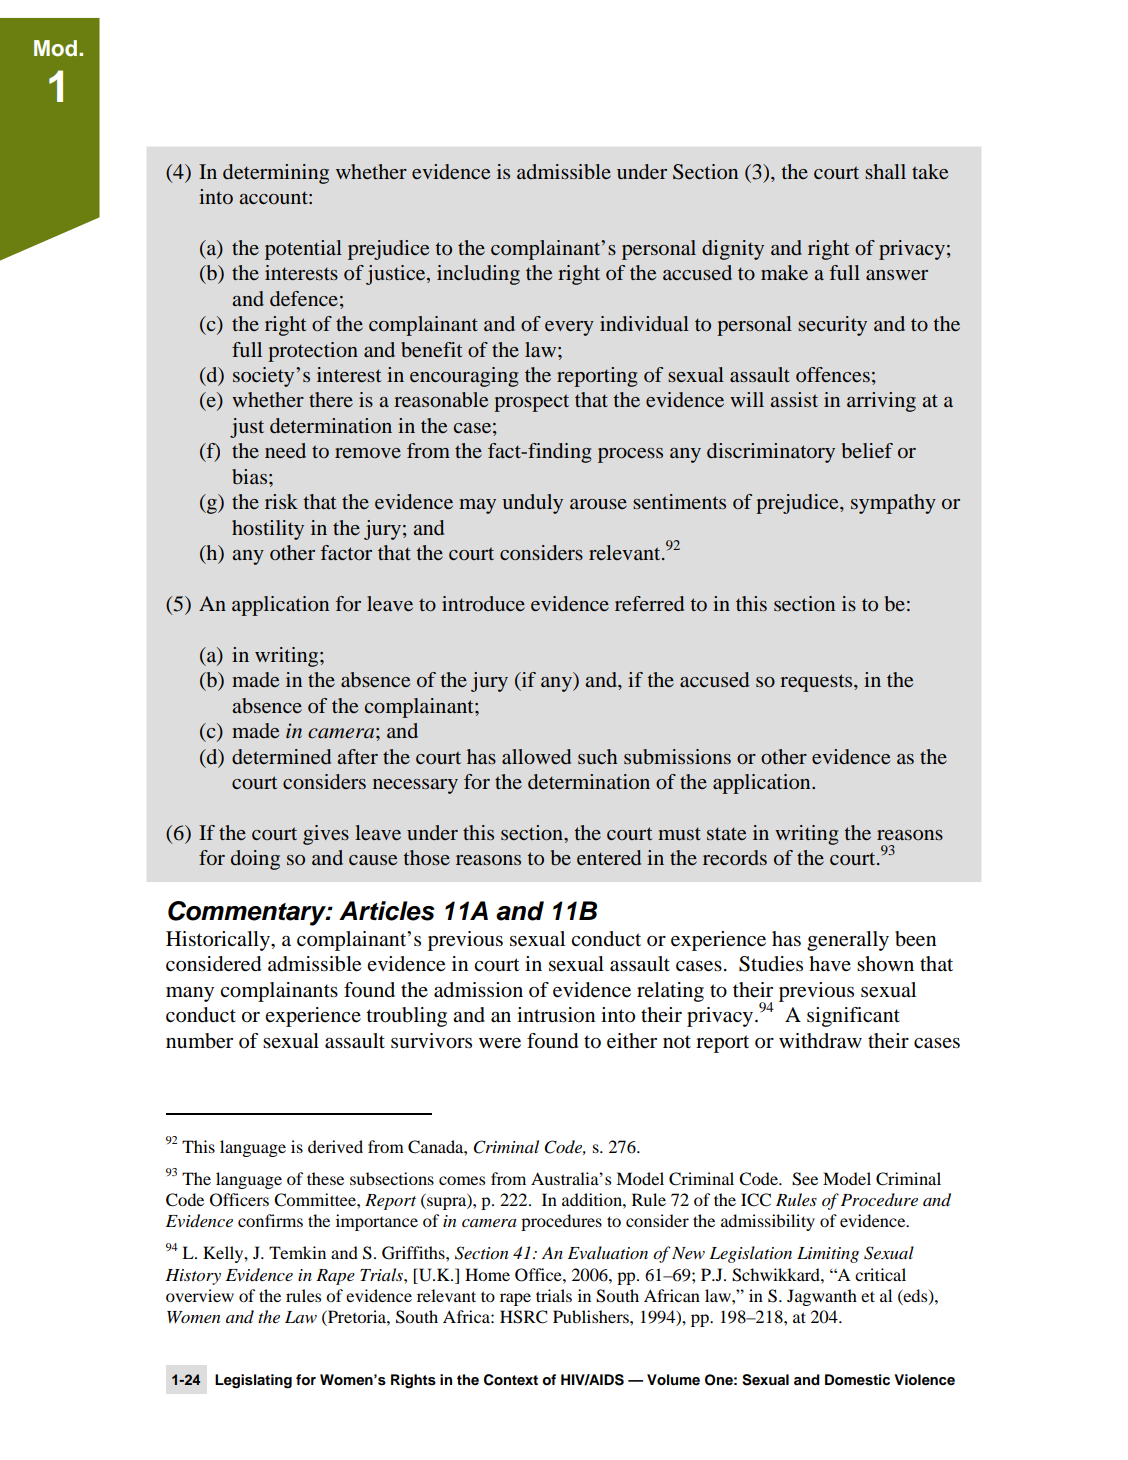 The image size is (1128, 1460). I want to click on allowed, so click(536, 756).
